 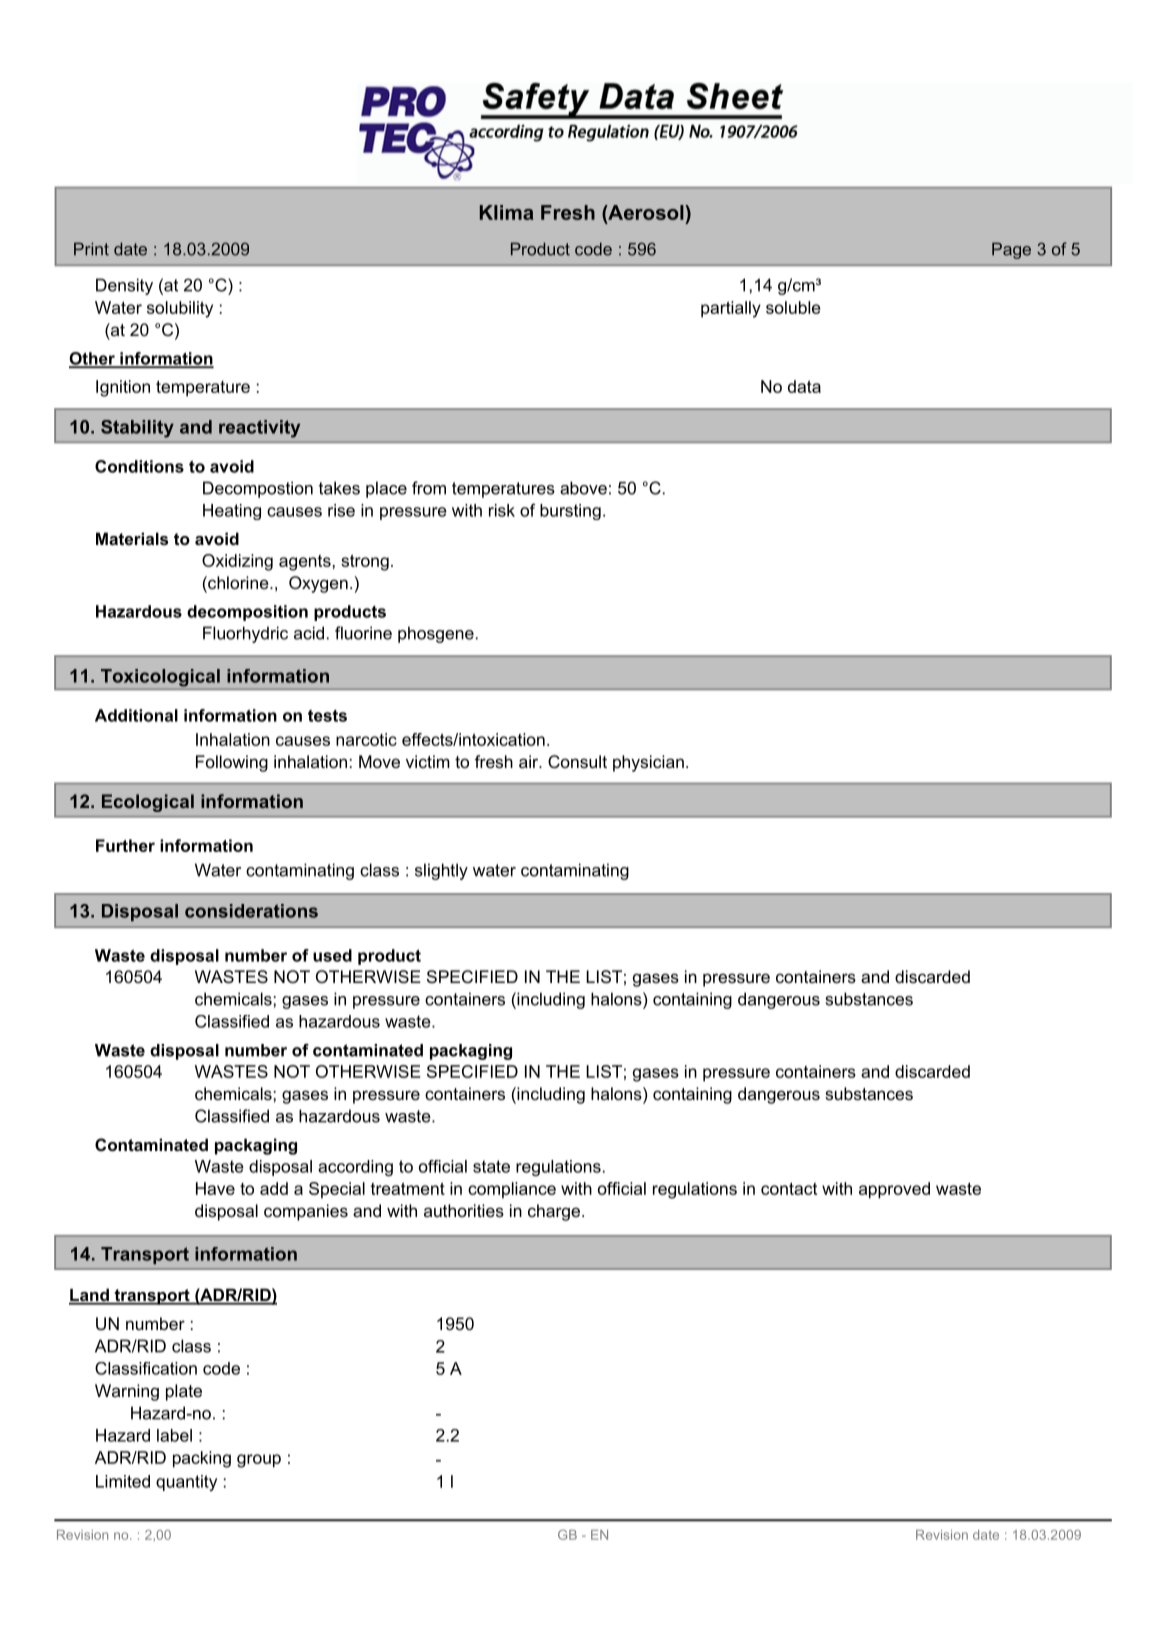 I want to click on approved, so click(x=894, y=1190).
